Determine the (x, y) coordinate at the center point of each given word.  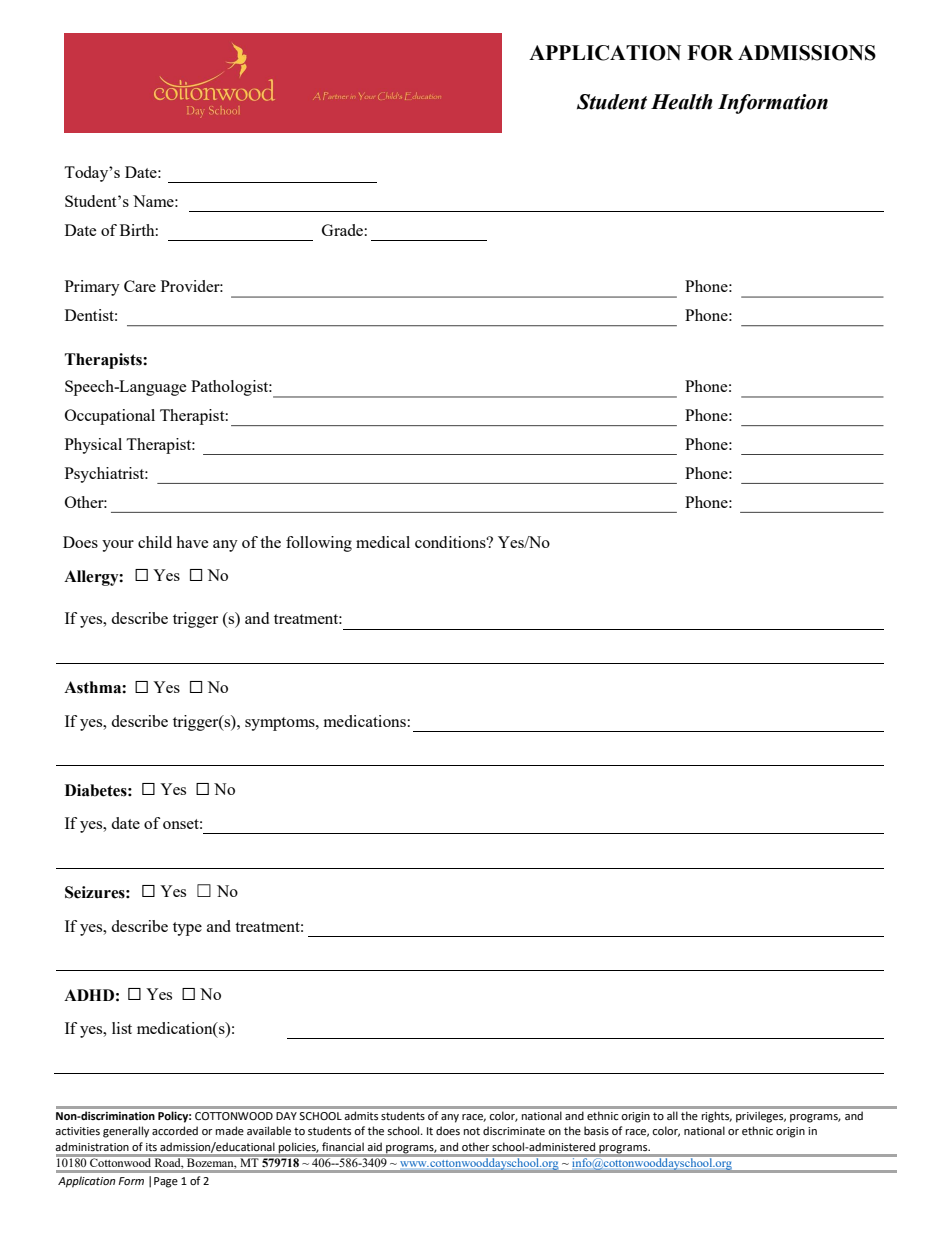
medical (383, 542)
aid (374, 1146)
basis (596, 1130)
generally (126, 1132)
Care (140, 286)
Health (682, 102)
